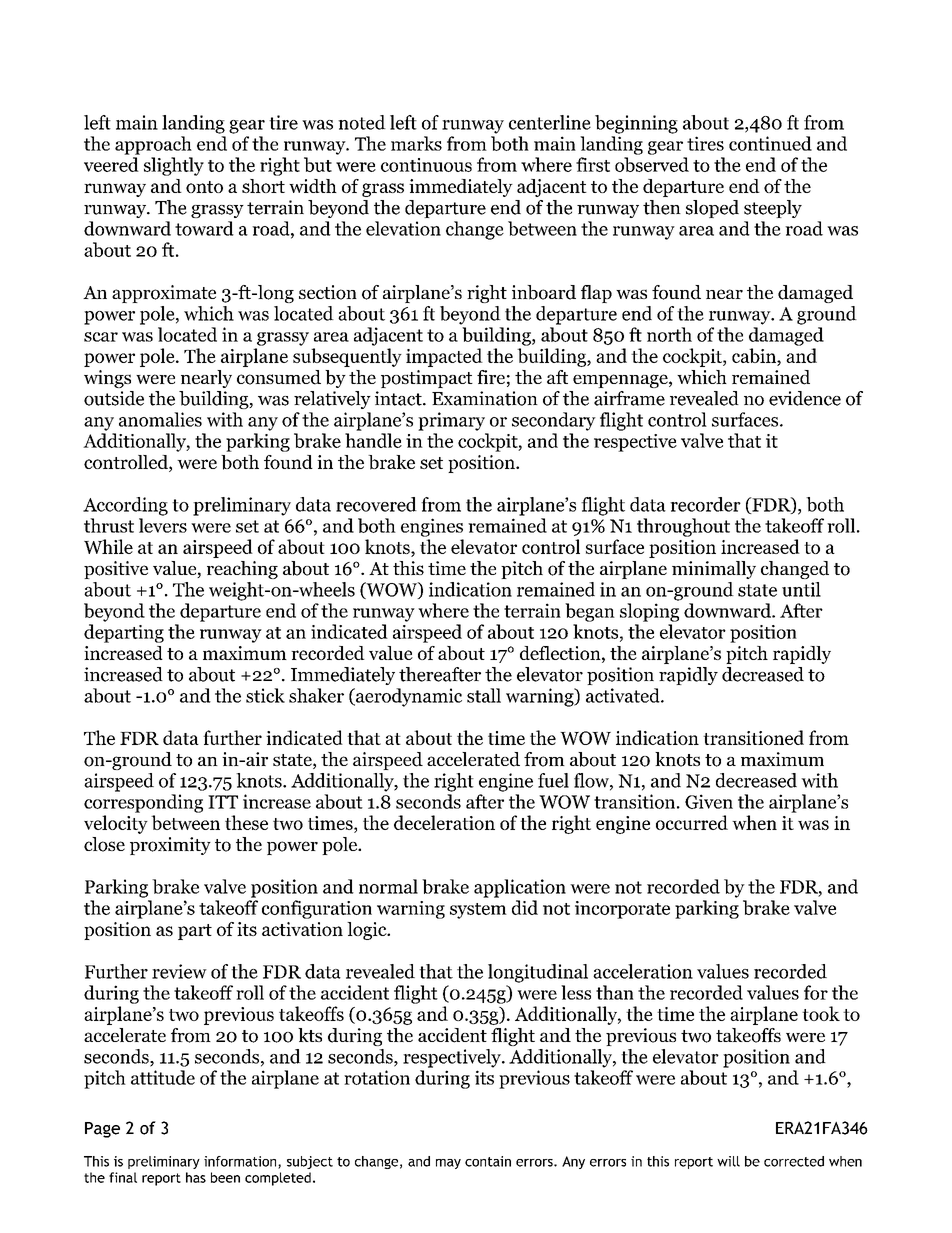  What do you see at coordinates (223, 802) in the screenshot?
I see `ITT` at bounding box center [223, 802].
